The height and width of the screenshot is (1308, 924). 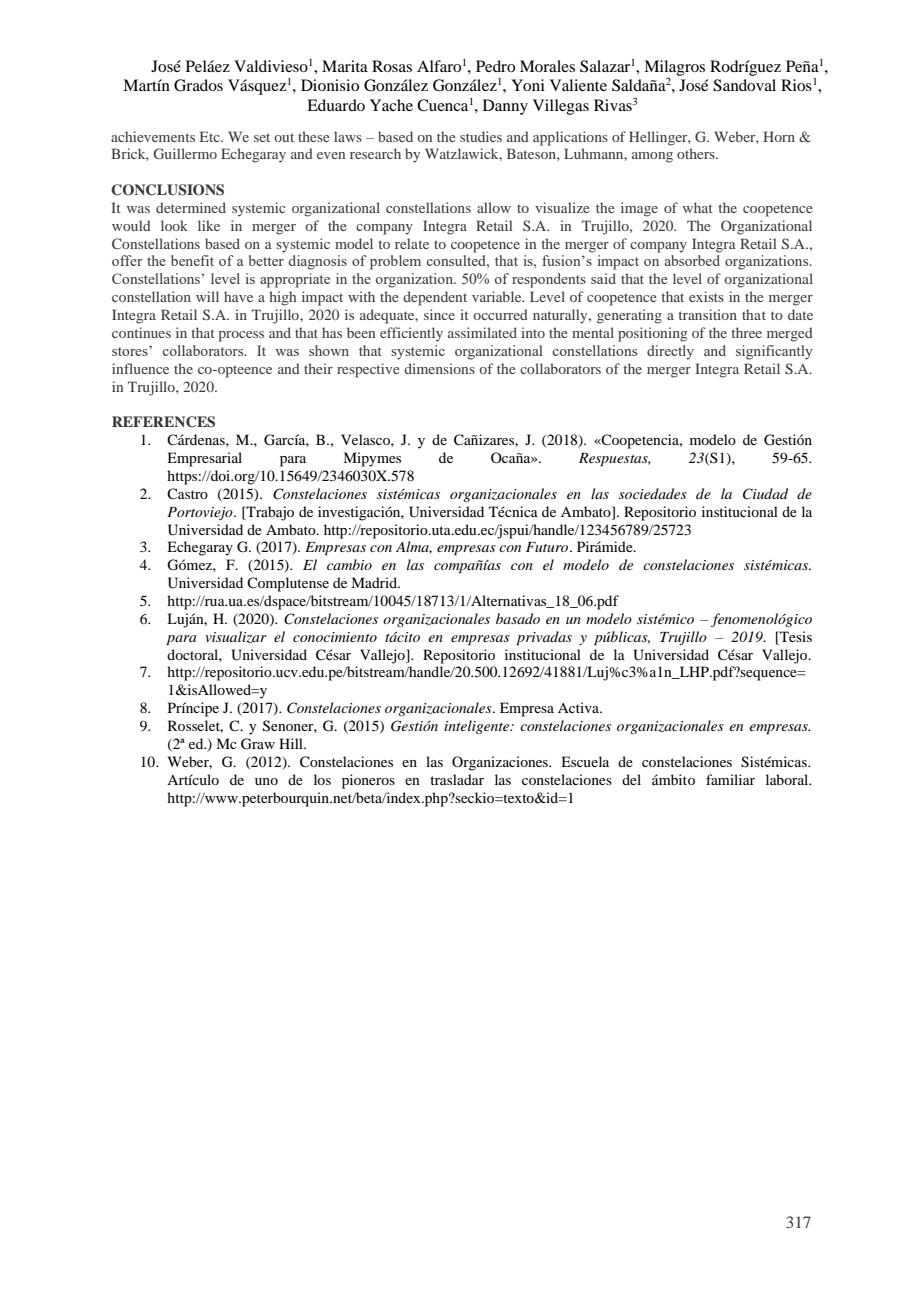 What do you see at coordinates (211, 136) in the screenshot?
I see `Etc` at bounding box center [211, 136].
